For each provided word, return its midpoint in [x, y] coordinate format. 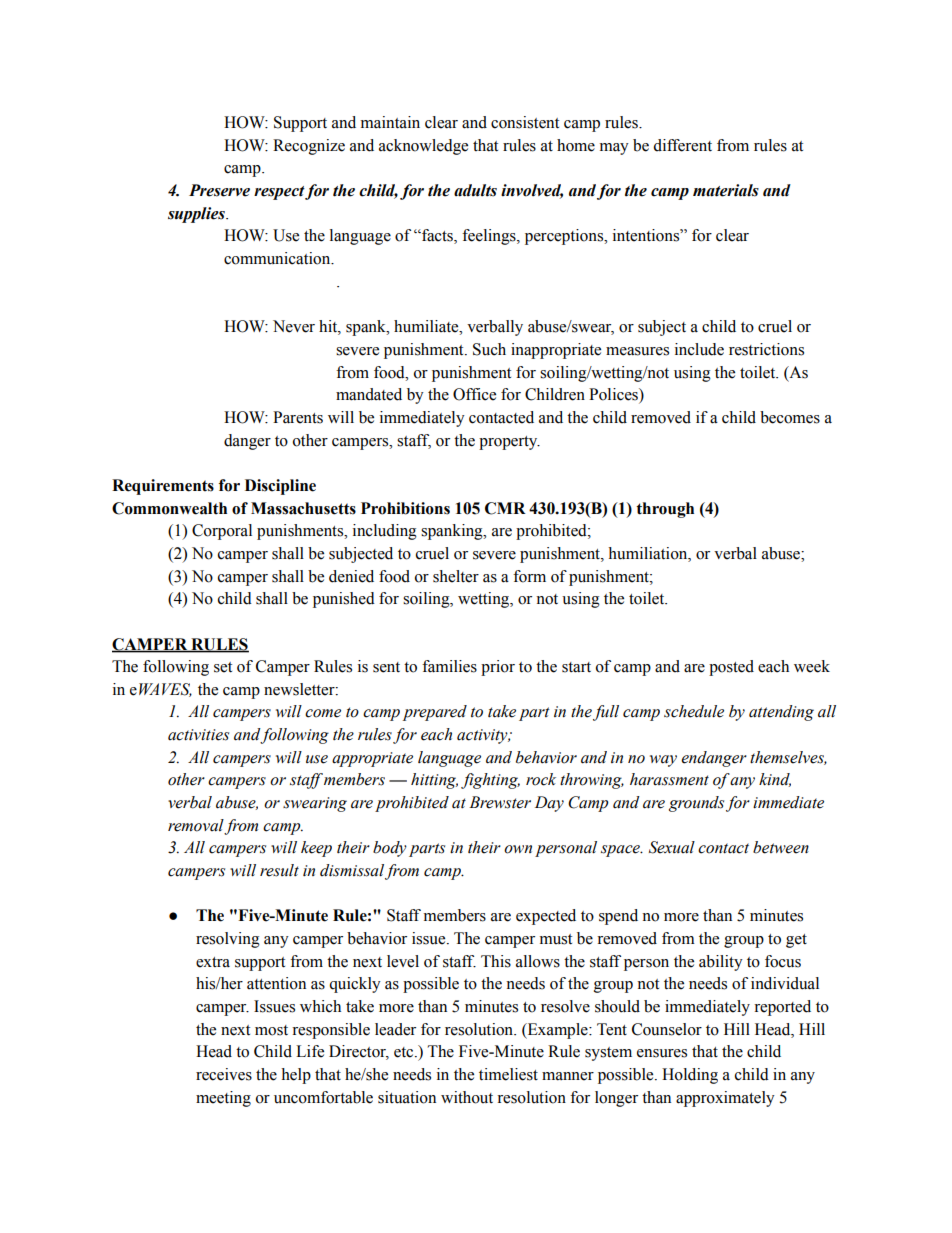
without [467, 1097]
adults [475, 190]
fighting [490, 781]
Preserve [219, 190]
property [509, 443]
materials [726, 190]
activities [198, 735]
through [665, 510]
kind [775, 780]
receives [224, 1074]
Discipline [280, 487]
